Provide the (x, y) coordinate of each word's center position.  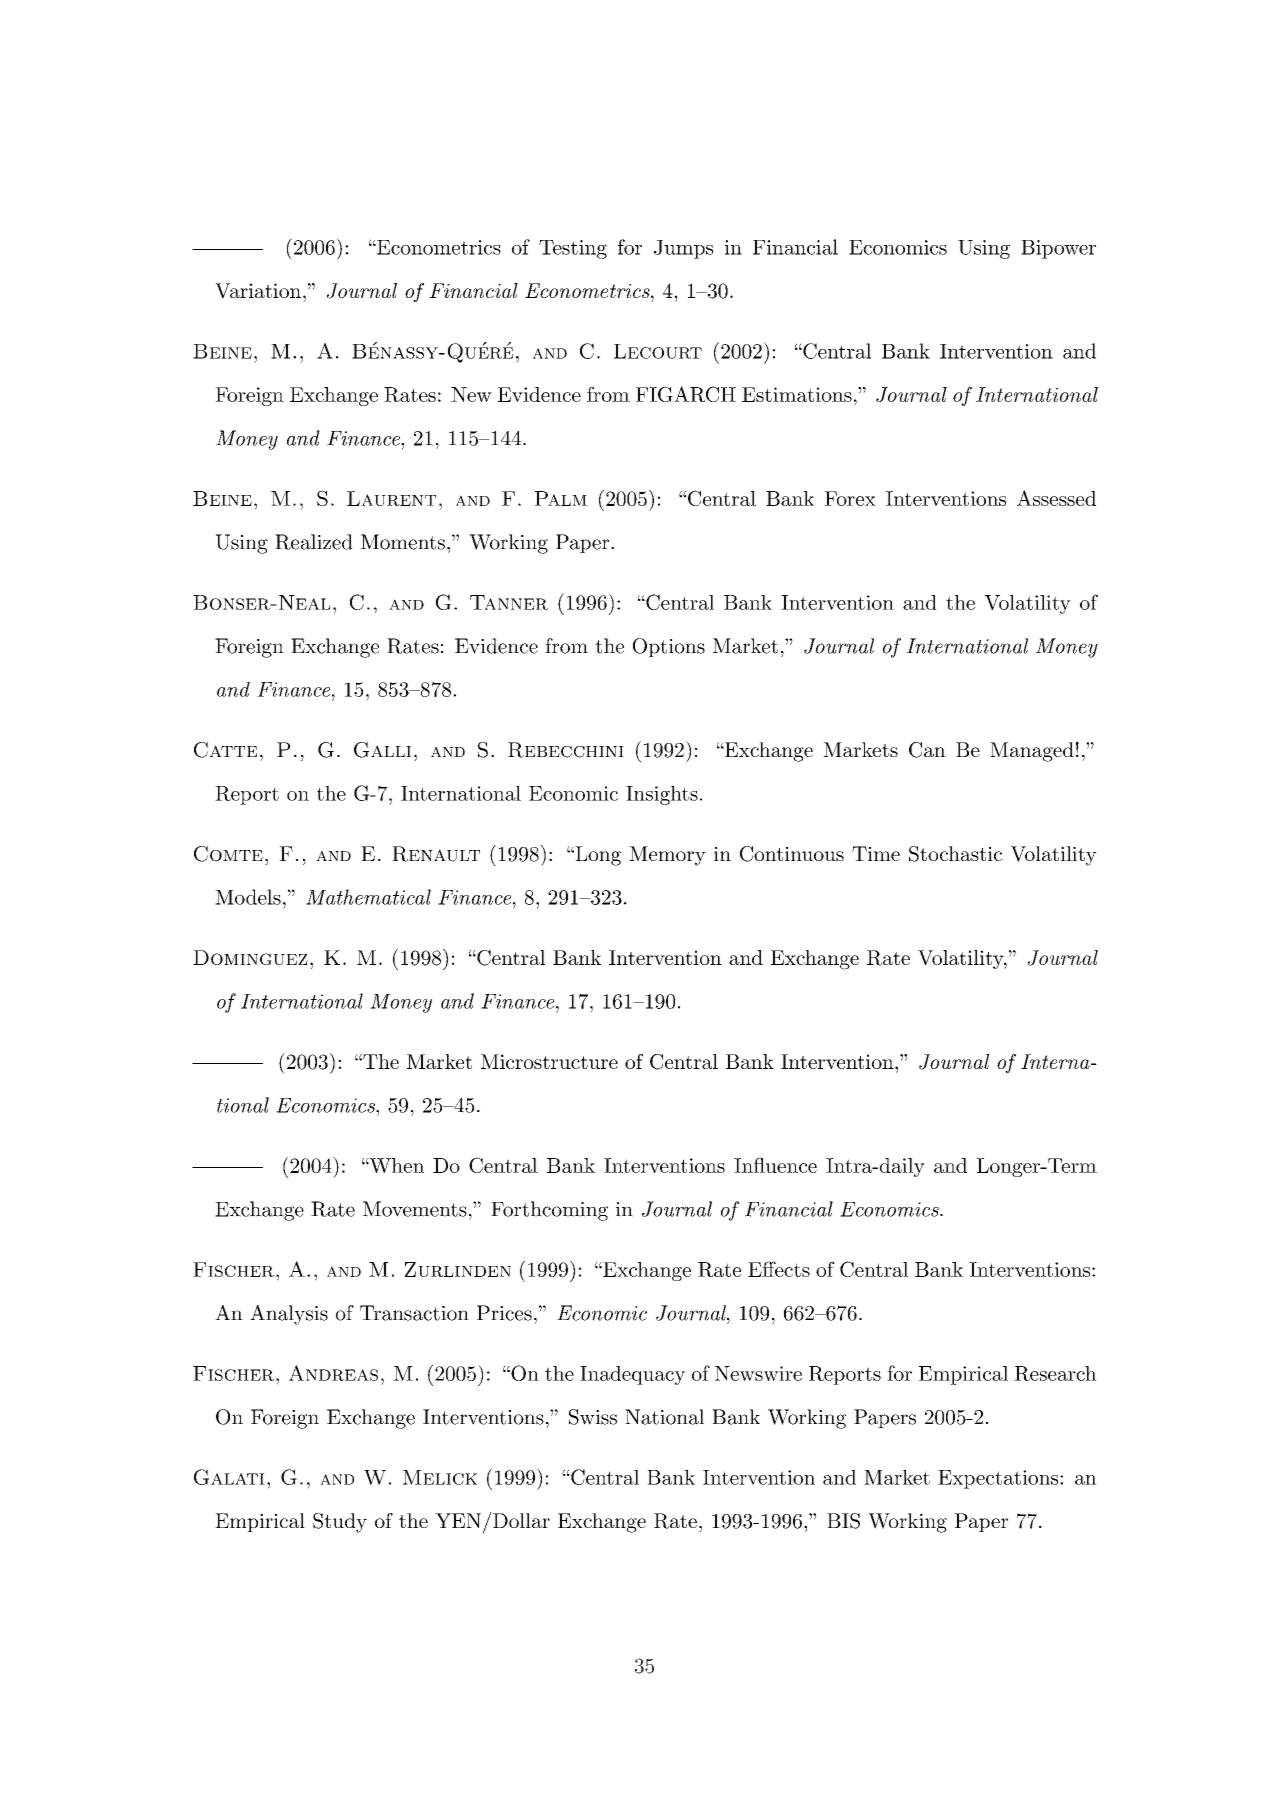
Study (340, 1523)
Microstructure (549, 1061)
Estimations (797, 394)
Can (927, 750)
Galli (382, 750)
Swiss (593, 1417)
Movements (415, 1209)
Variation (258, 291)
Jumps (683, 249)
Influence (775, 1165)
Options (669, 648)
